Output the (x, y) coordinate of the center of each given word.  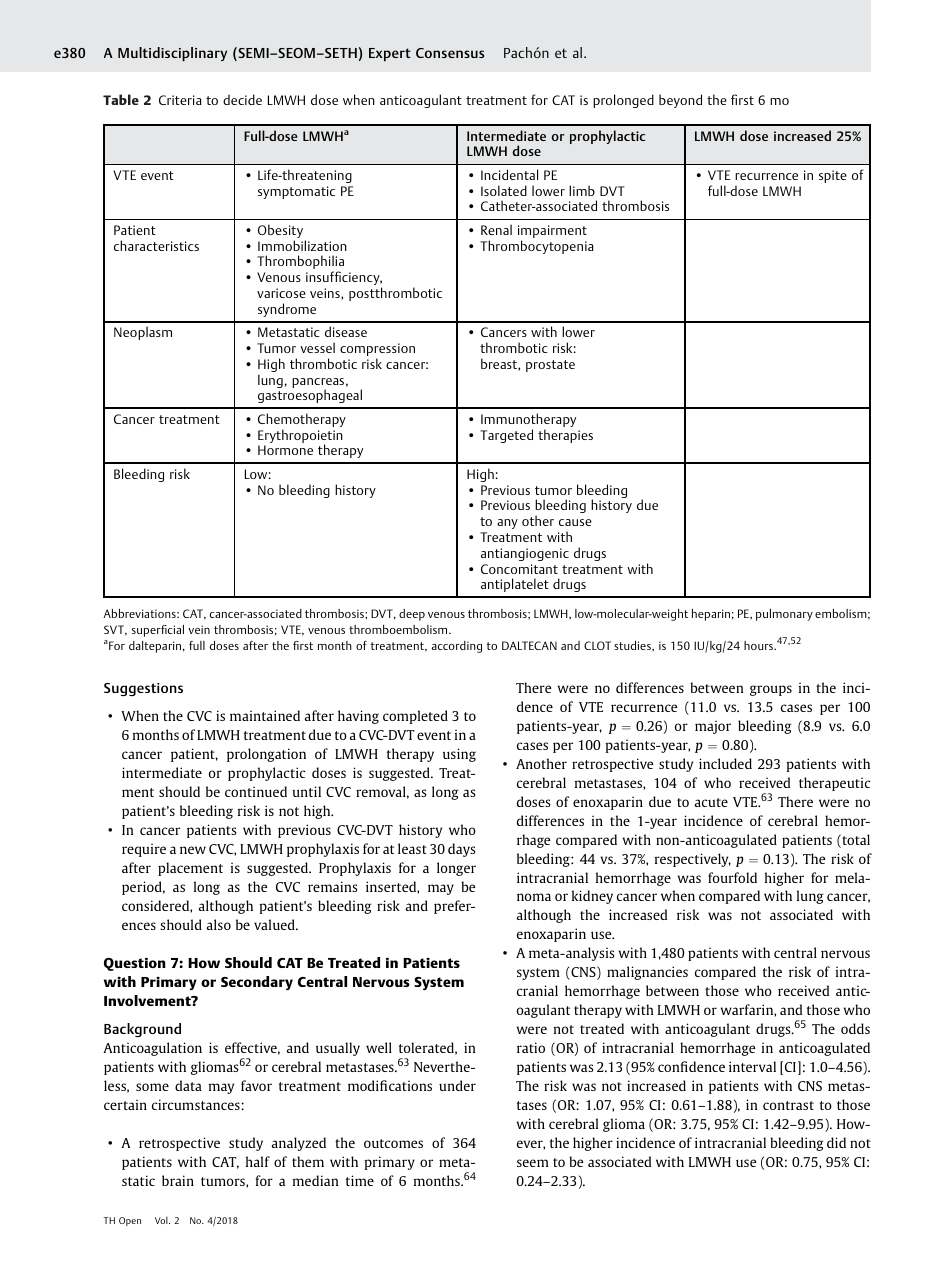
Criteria (180, 100)
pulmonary (784, 615)
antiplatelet (515, 585)
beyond (680, 101)
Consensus (450, 53)
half (258, 1161)
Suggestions (143, 689)
